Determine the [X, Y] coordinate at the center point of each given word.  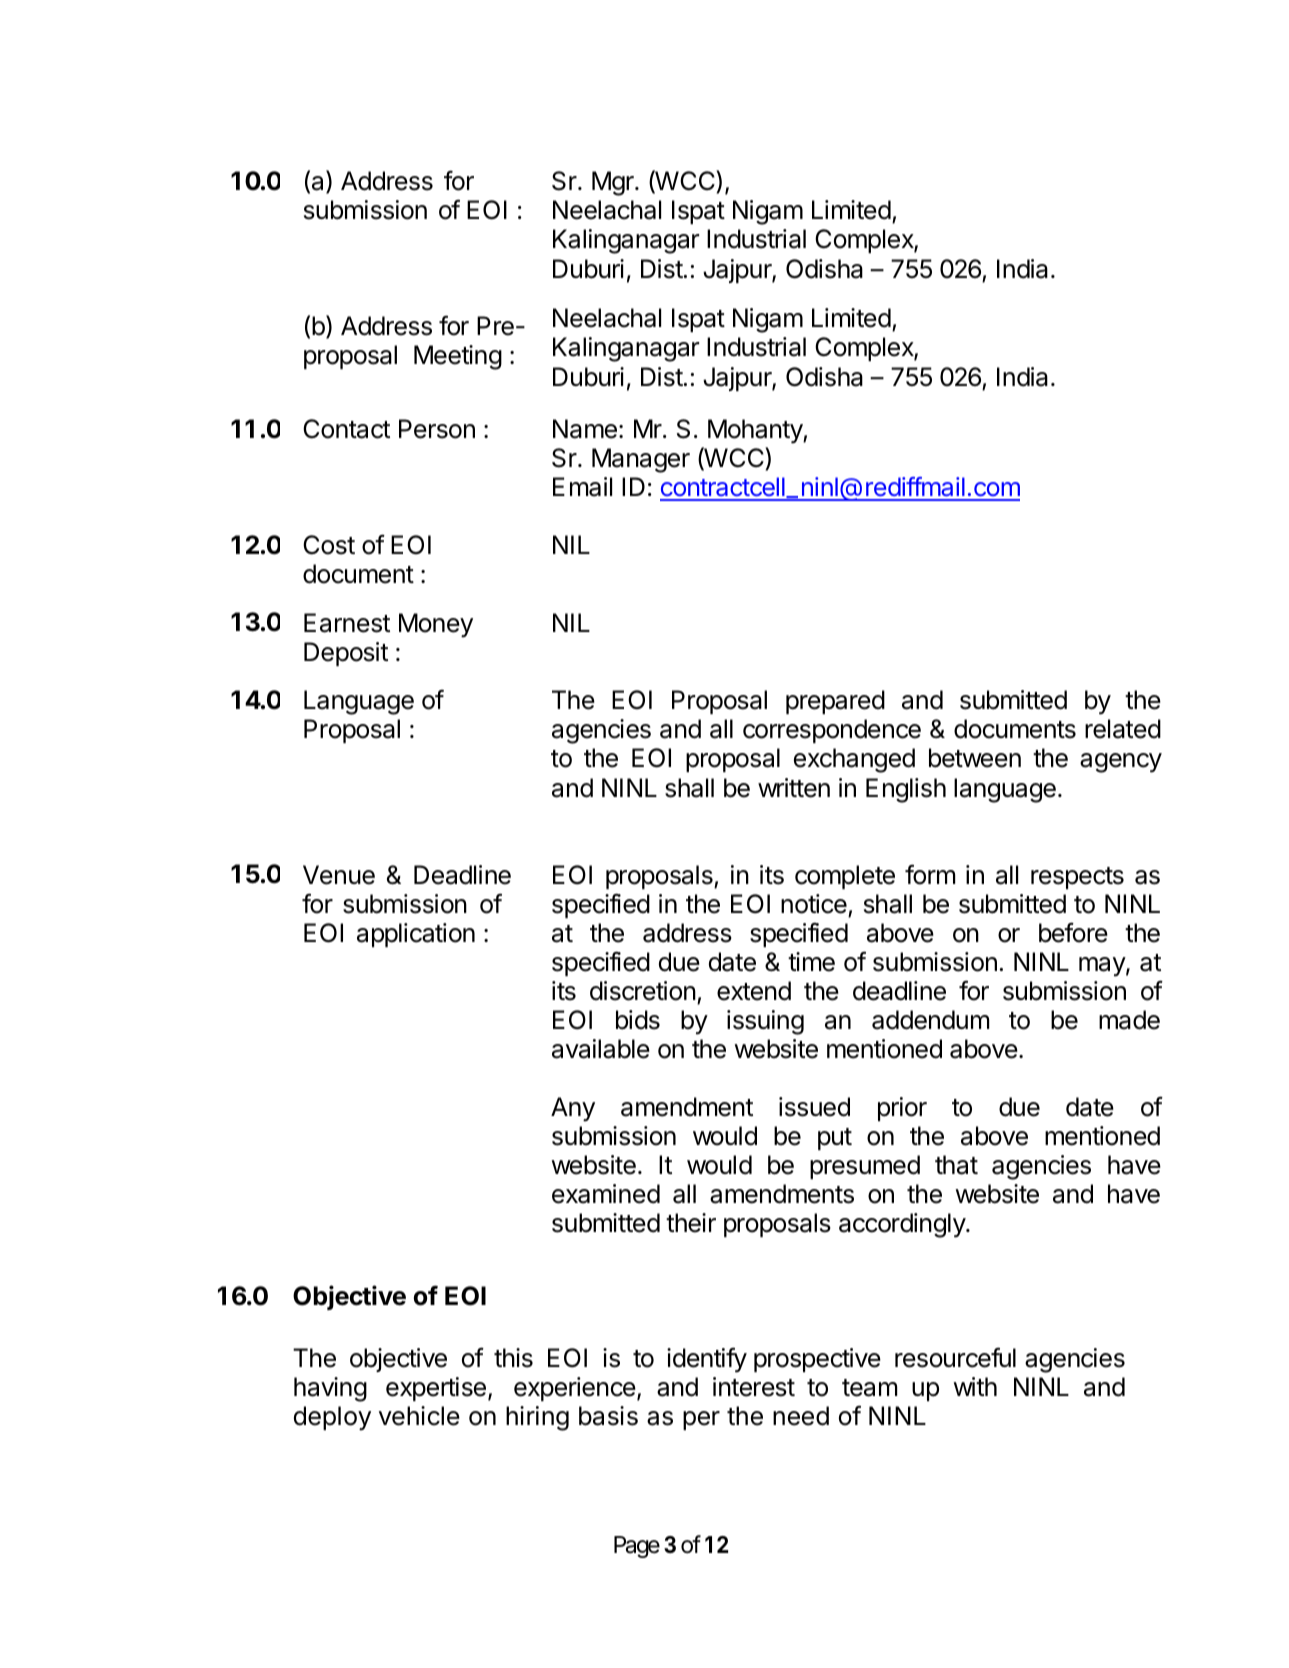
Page [637, 1547]
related [1123, 729]
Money [436, 625]
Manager [641, 460]
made [1129, 1020]
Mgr [614, 183]
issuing [765, 1022]
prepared [835, 702]
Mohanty [756, 431]
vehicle [419, 1416]
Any [573, 1109]
